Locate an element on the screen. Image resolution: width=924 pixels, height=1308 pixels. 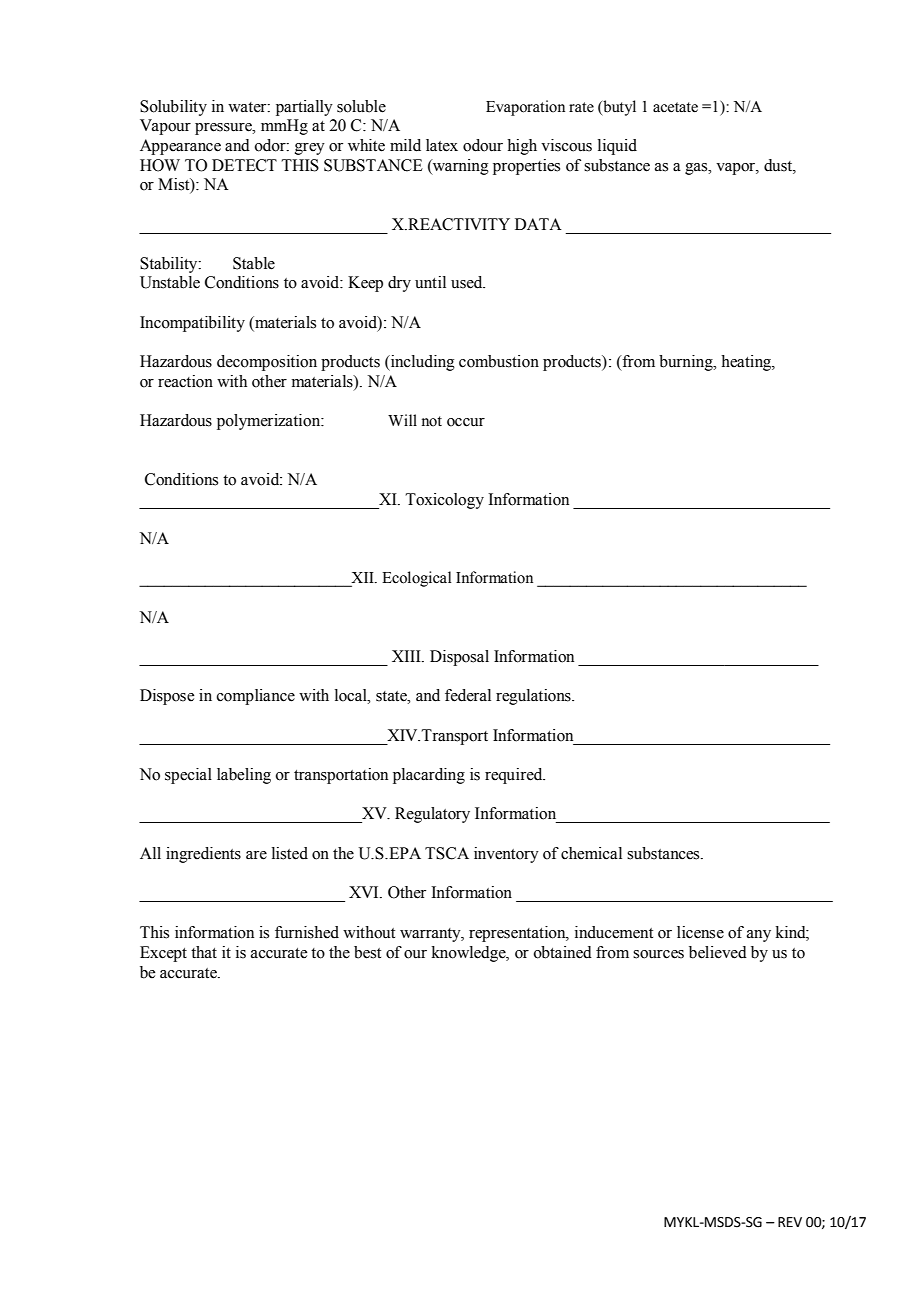
DETECT is located at coordinates (244, 165).
